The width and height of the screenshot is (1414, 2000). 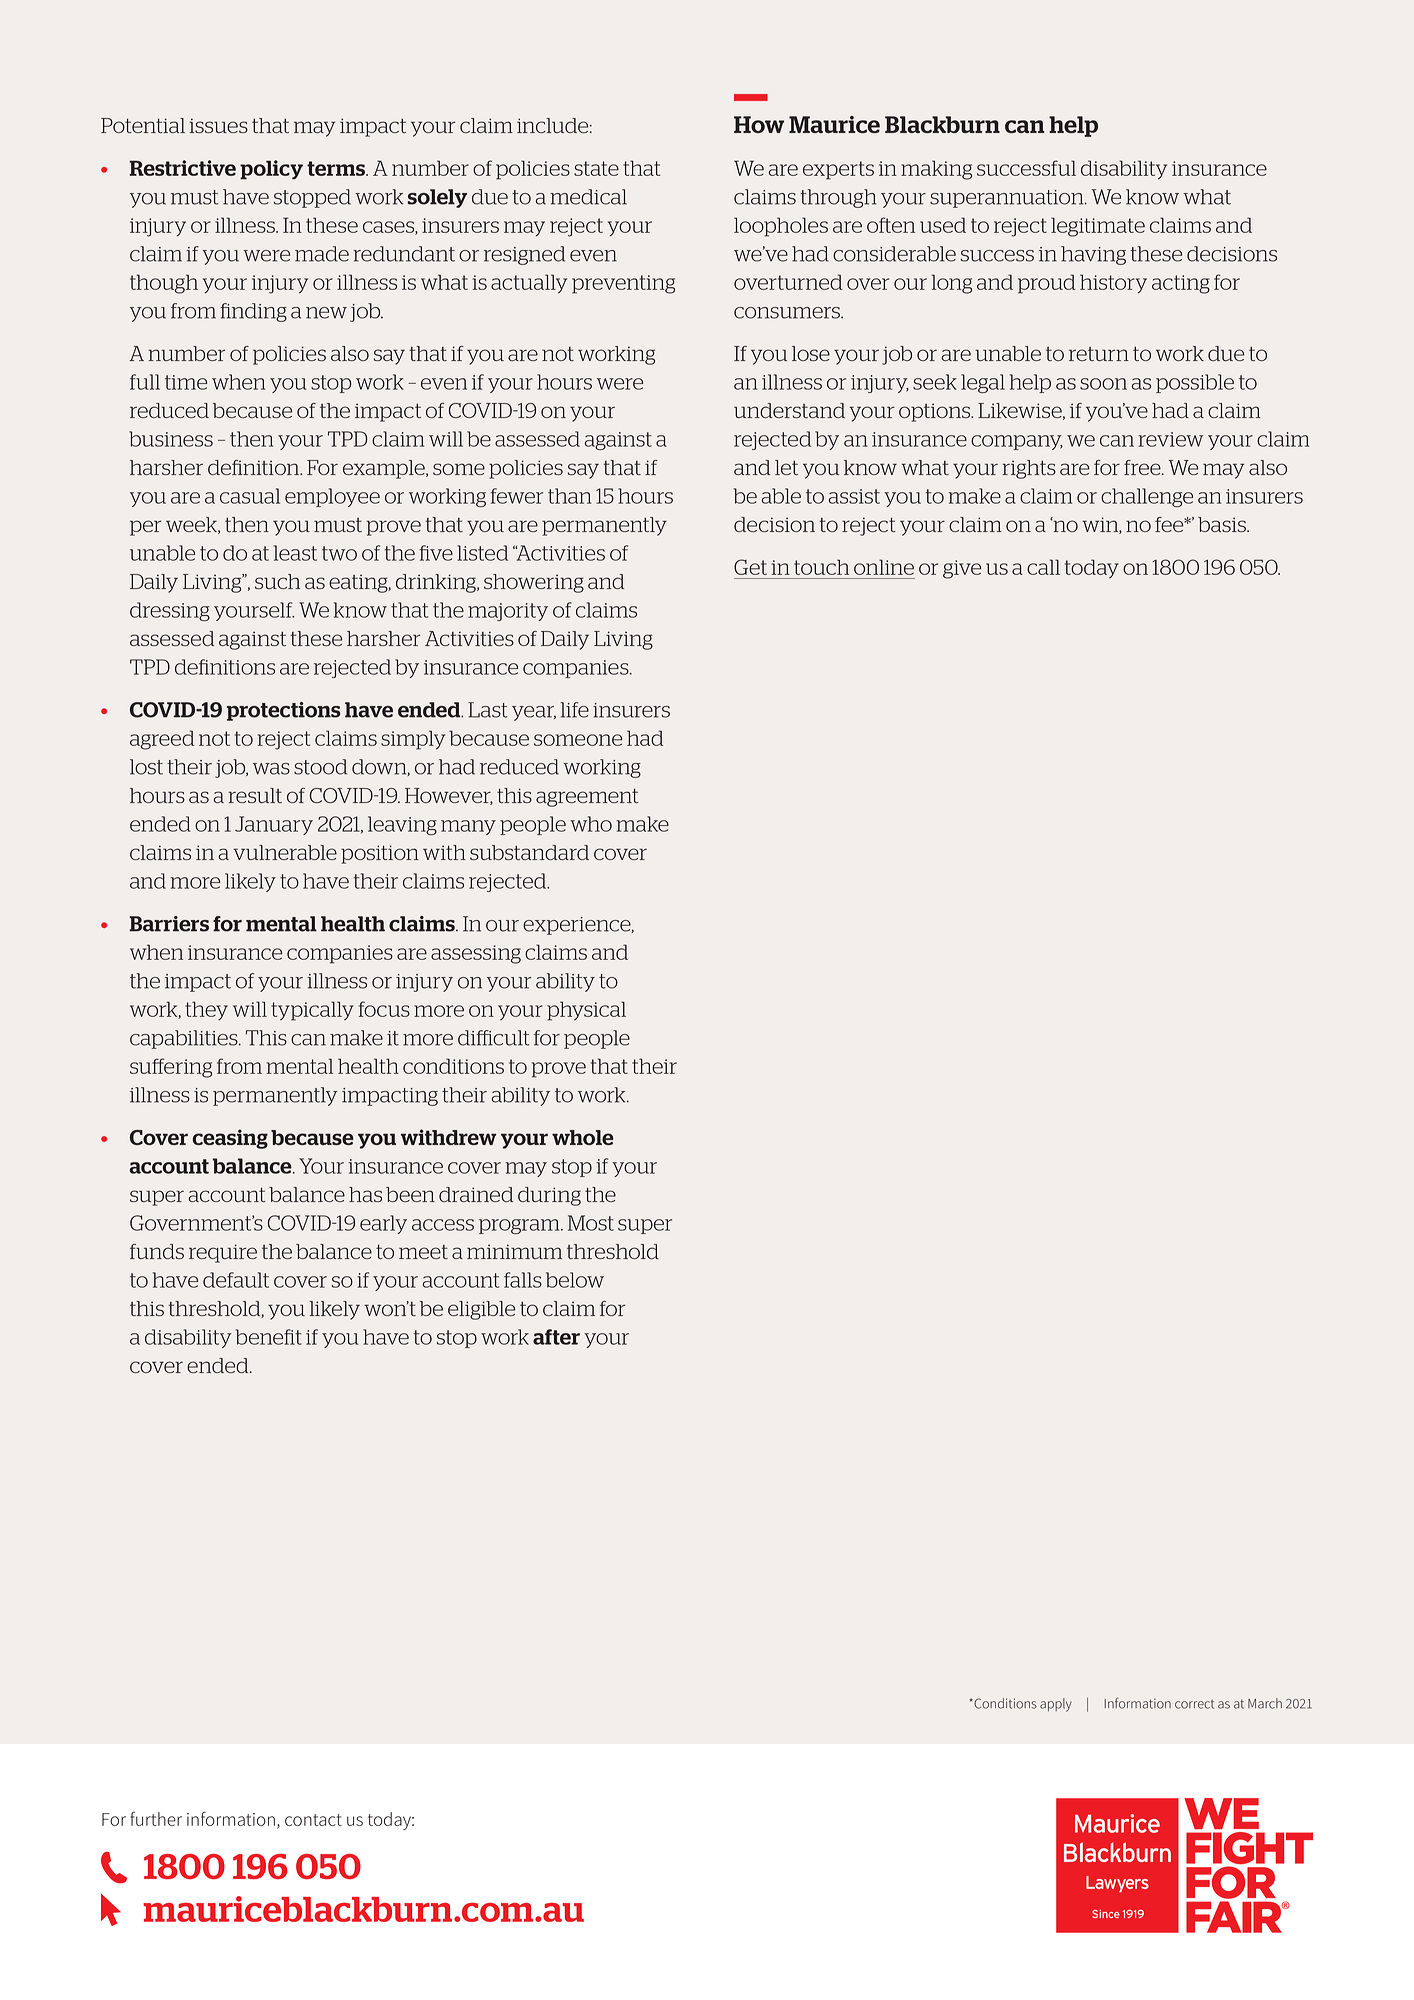 I want to click on legitimate, so click(x=1098, y=227).
